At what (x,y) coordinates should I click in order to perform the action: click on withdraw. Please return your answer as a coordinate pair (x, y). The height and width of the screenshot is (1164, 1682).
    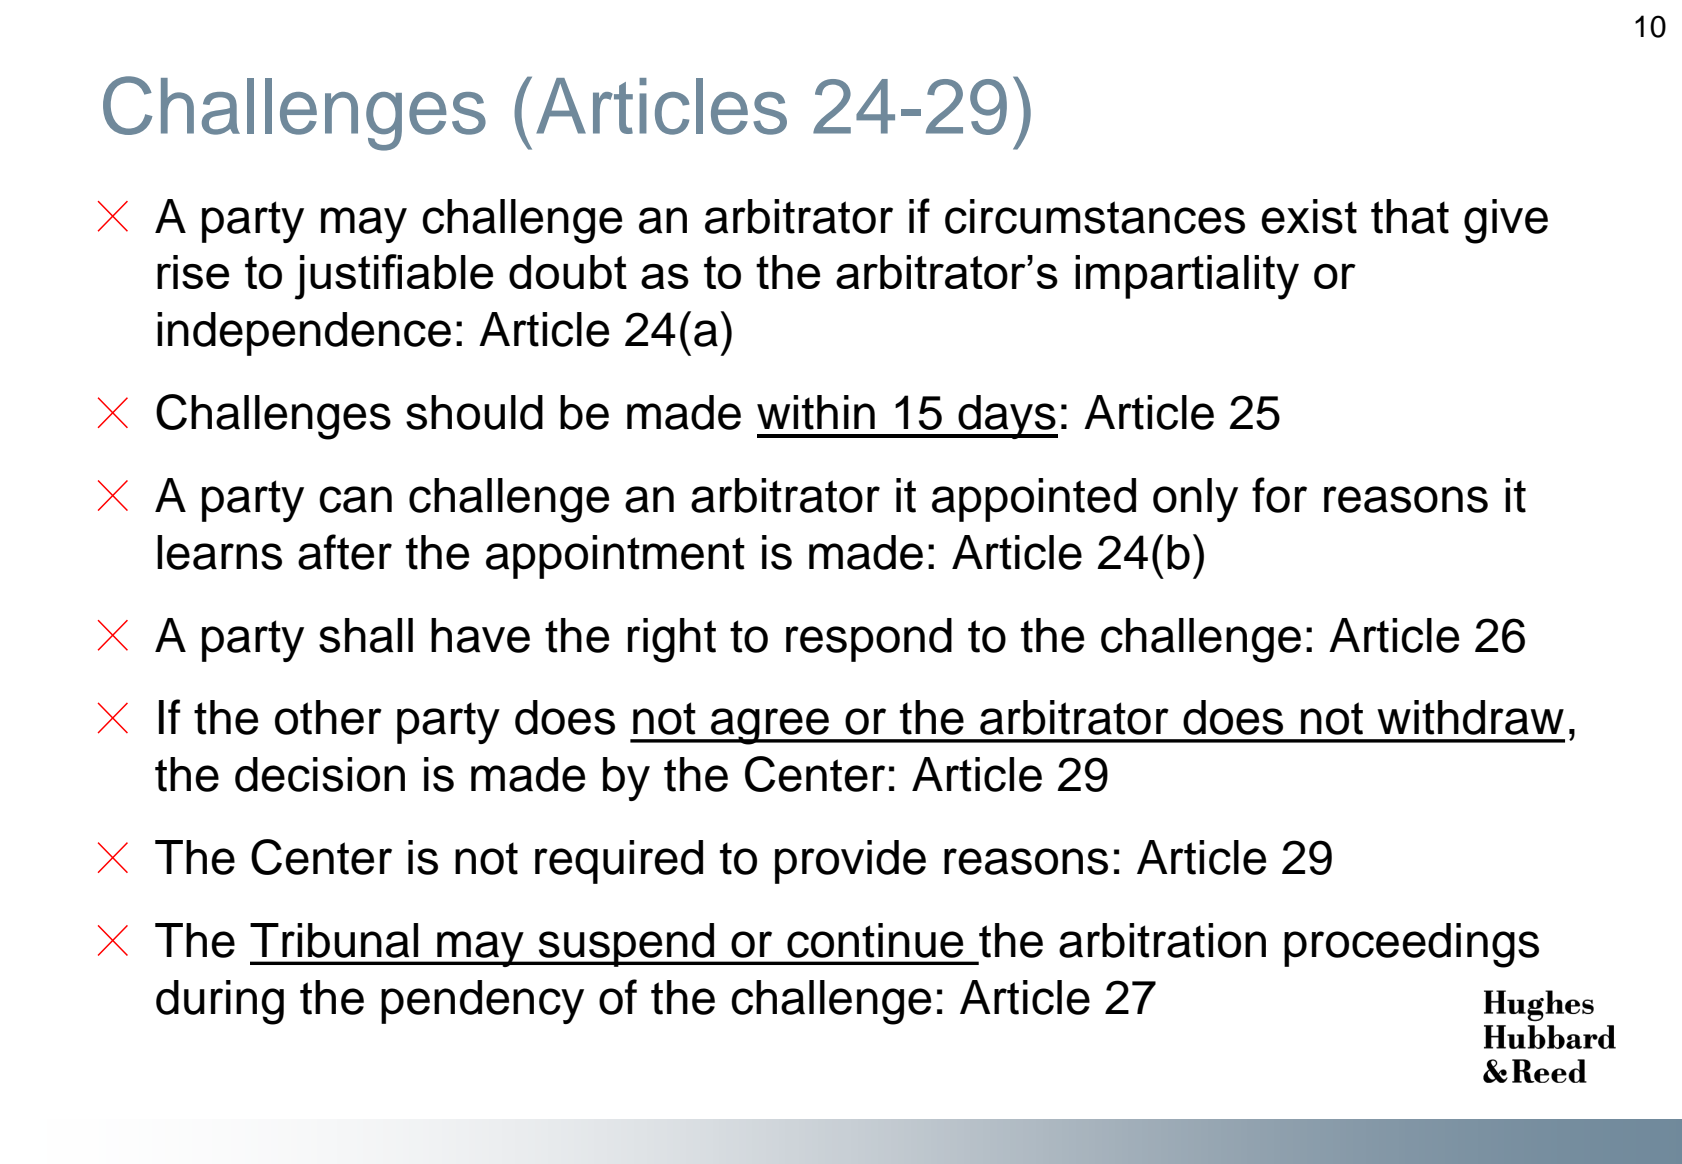
    Looking at the image, I should click on (1470, 717).
